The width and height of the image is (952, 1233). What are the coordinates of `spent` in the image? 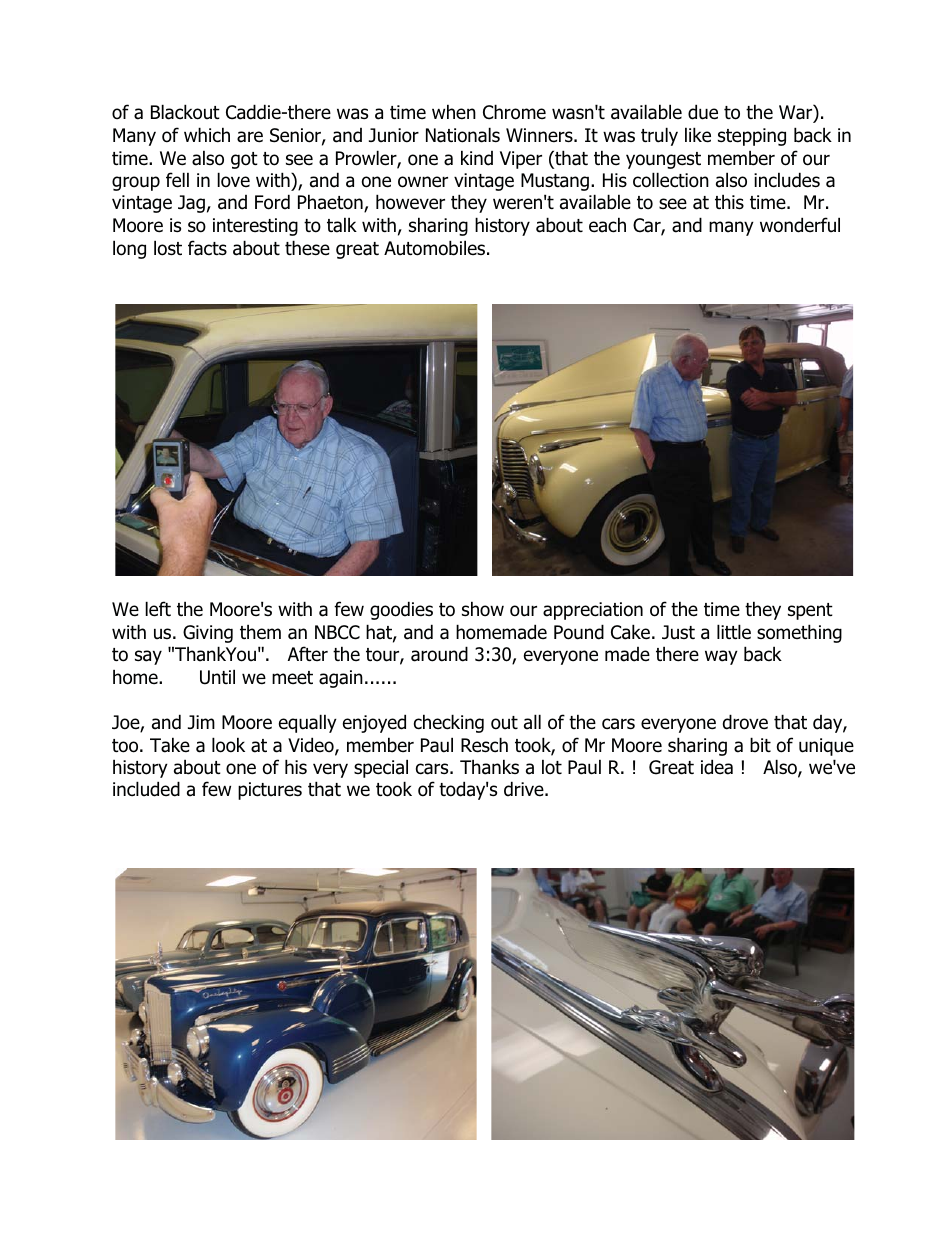 It's located at (810, 611).
